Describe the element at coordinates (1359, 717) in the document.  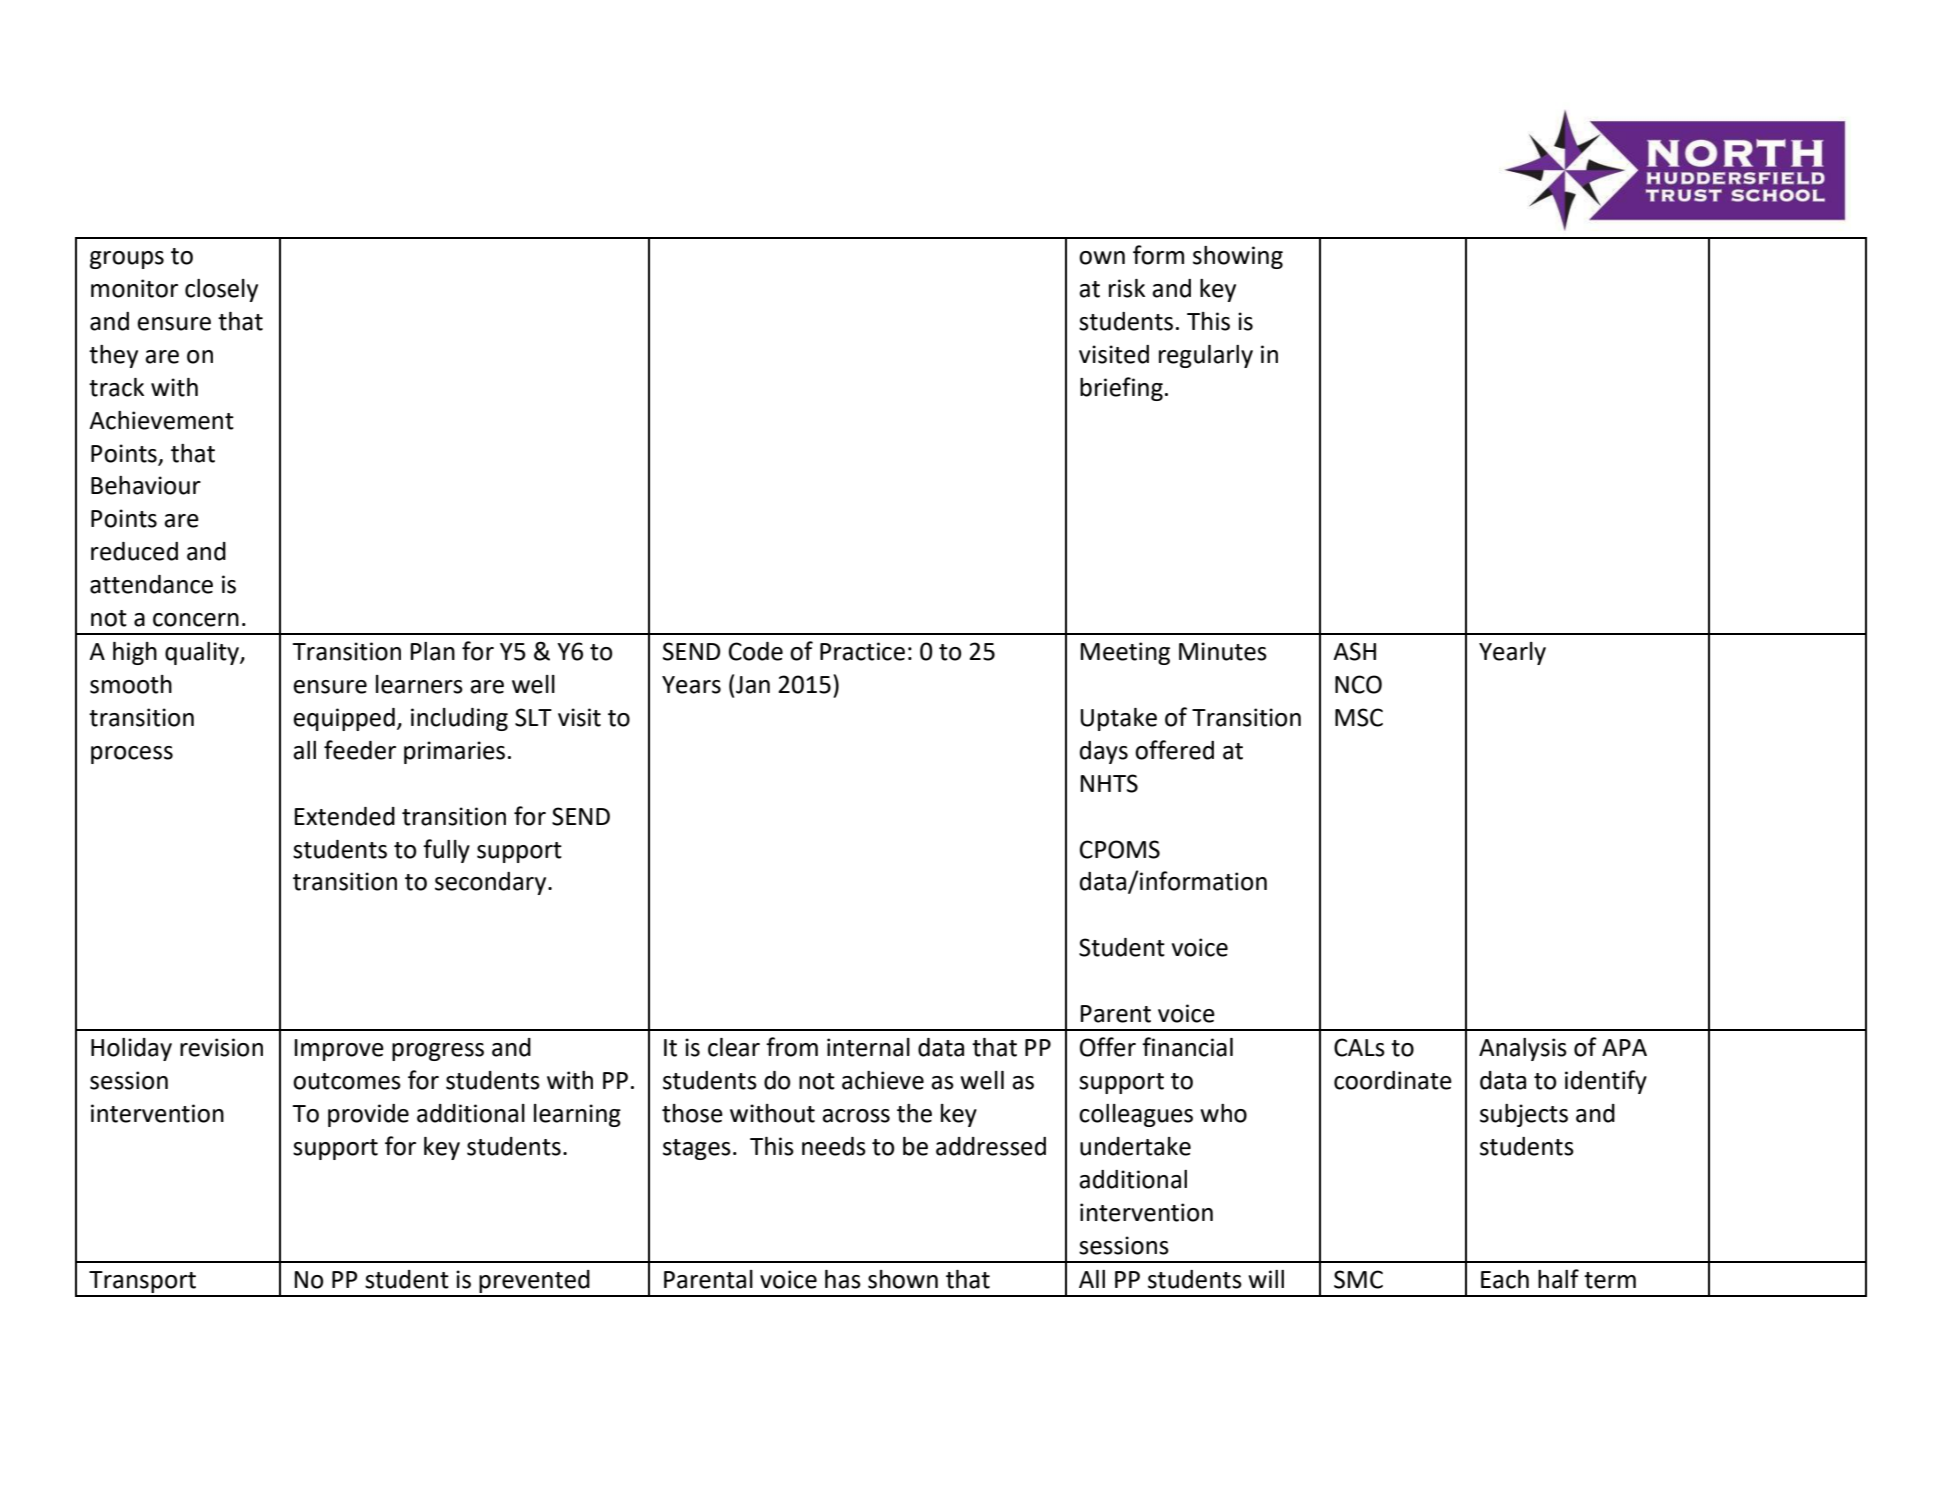
I see `MSC` at that location.
